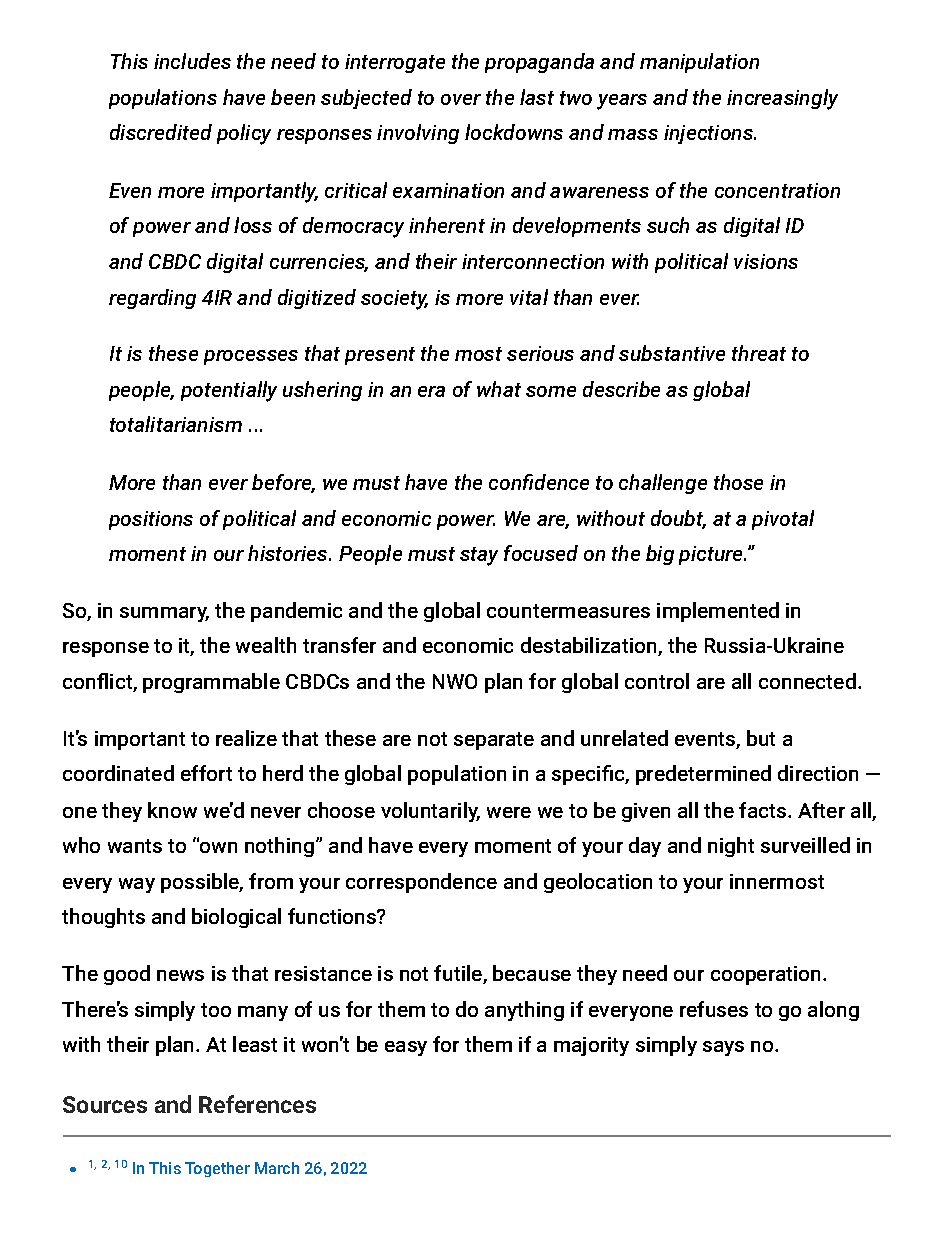  What do you see at coordinates (718, 612) in the page?
I see `implemented` at bounding box center [718, 612].
